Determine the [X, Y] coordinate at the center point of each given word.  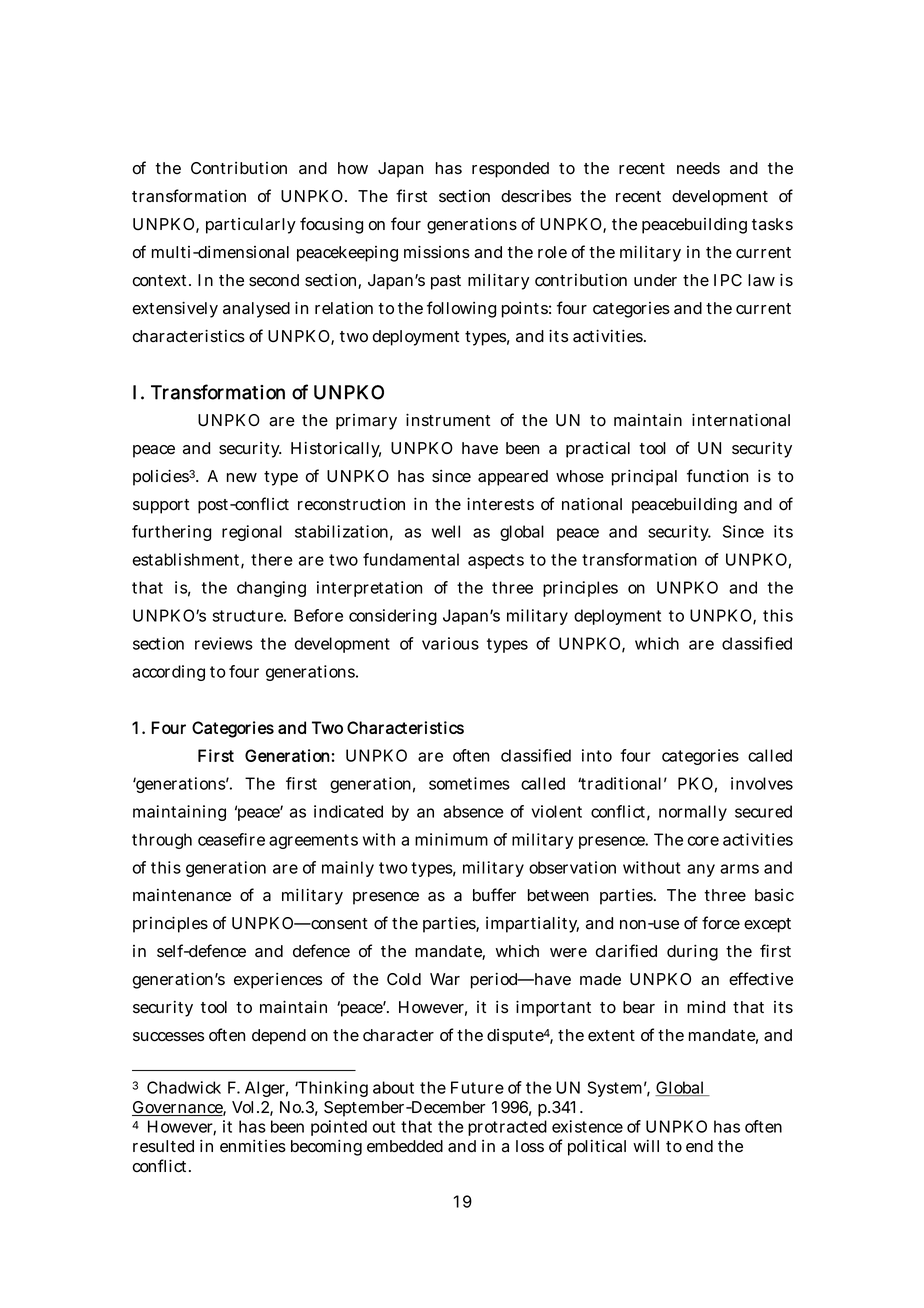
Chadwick [184, 1087]
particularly [251, 226]
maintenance [182, 895]
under [655, 280]
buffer [494, 895]
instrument [448, 420]
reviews [224, 643]
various [450, 643]
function [717, 476]
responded [510, 170]
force [721, 923]
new [242, 478]
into [597, 755]
